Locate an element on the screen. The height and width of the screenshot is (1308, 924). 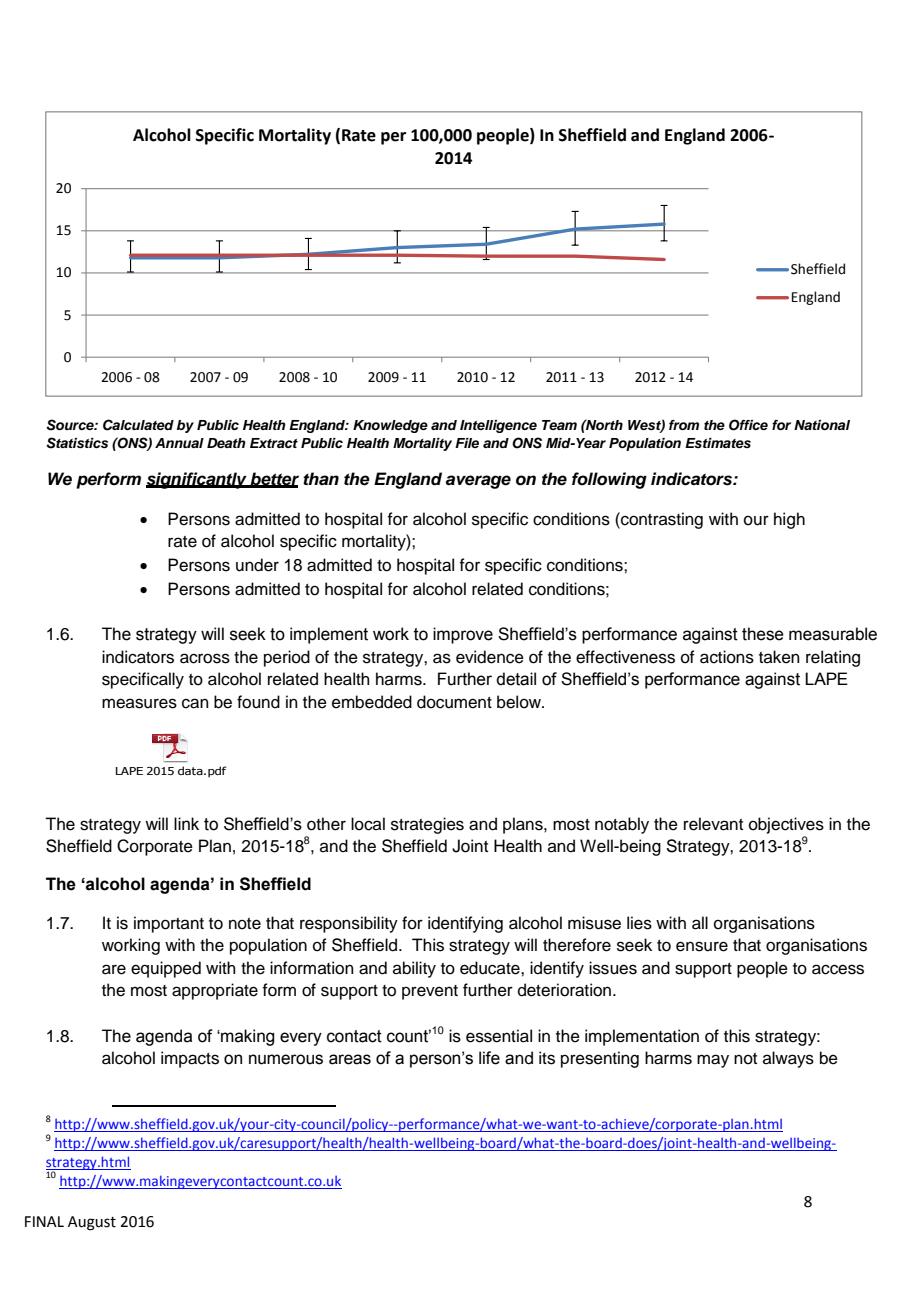
Estimates is located at coordinates (718, 443).
